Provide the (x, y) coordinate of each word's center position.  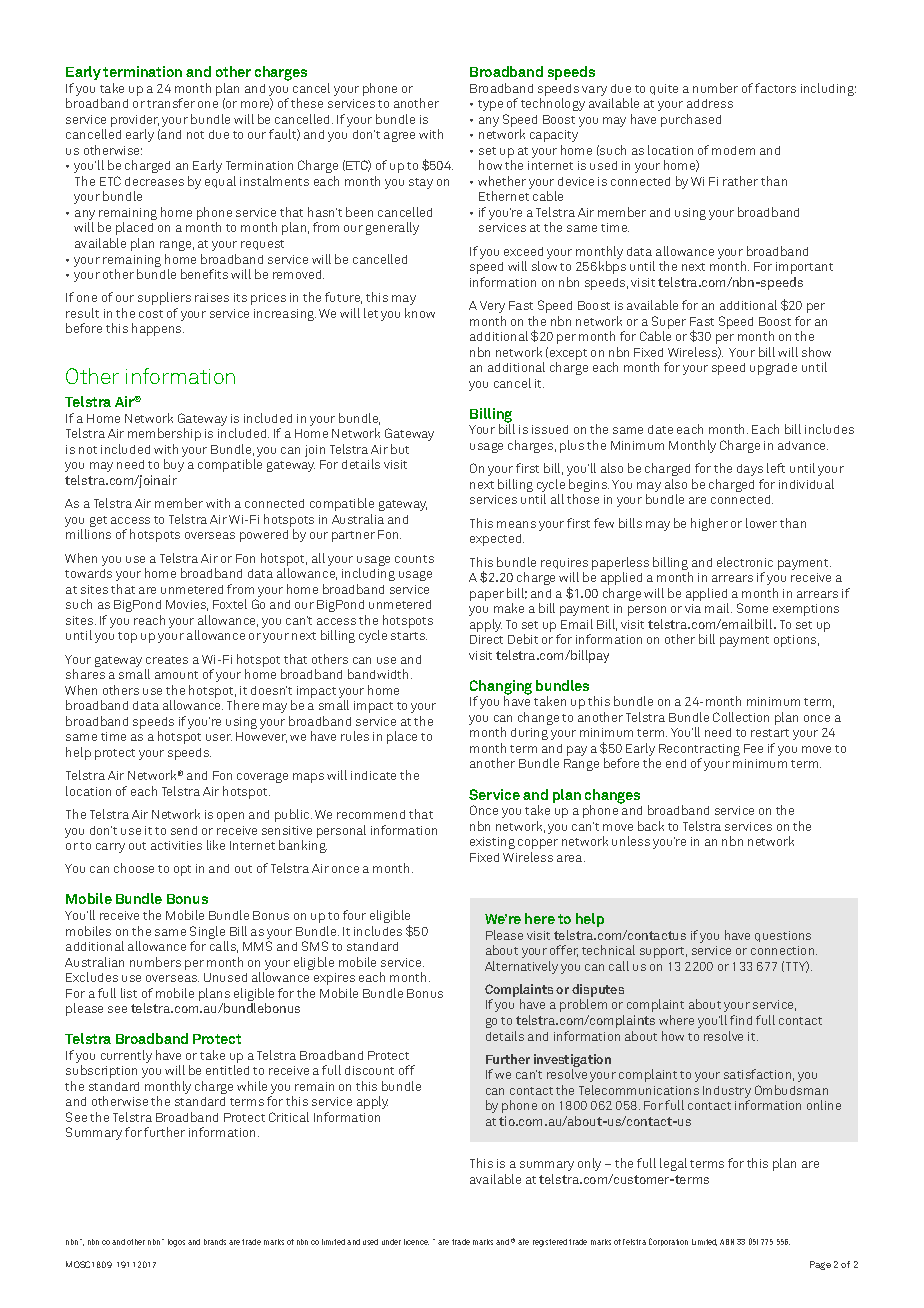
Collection (741, 717)
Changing (501, 688)
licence (416, 1242)
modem (733, 150)
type (490, 105)
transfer (171, 103)
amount (176, 675)
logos (176, 1243)
